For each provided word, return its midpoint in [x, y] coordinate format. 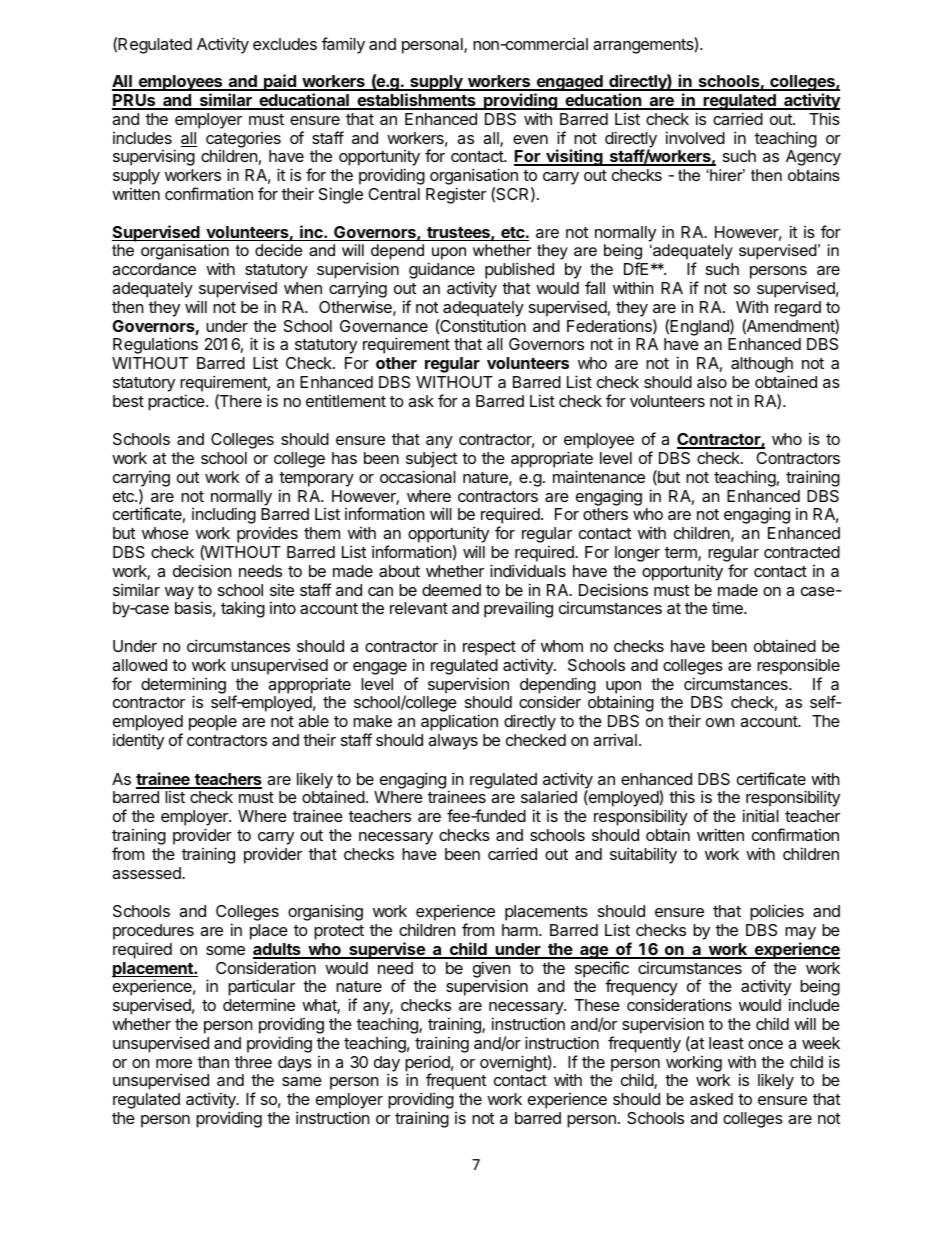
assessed [147, 873]
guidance [442, 272]
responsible [798, 666]
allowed [139, 665]
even [530, 139]
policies [777, 912]
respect [489, 648]
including [224, 515]
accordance [154, 269]
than [213, 1062]
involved [695, 137]
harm [520, 930]
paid [280, 82]
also [712, 382]
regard [798, 309]
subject [431, 459]
